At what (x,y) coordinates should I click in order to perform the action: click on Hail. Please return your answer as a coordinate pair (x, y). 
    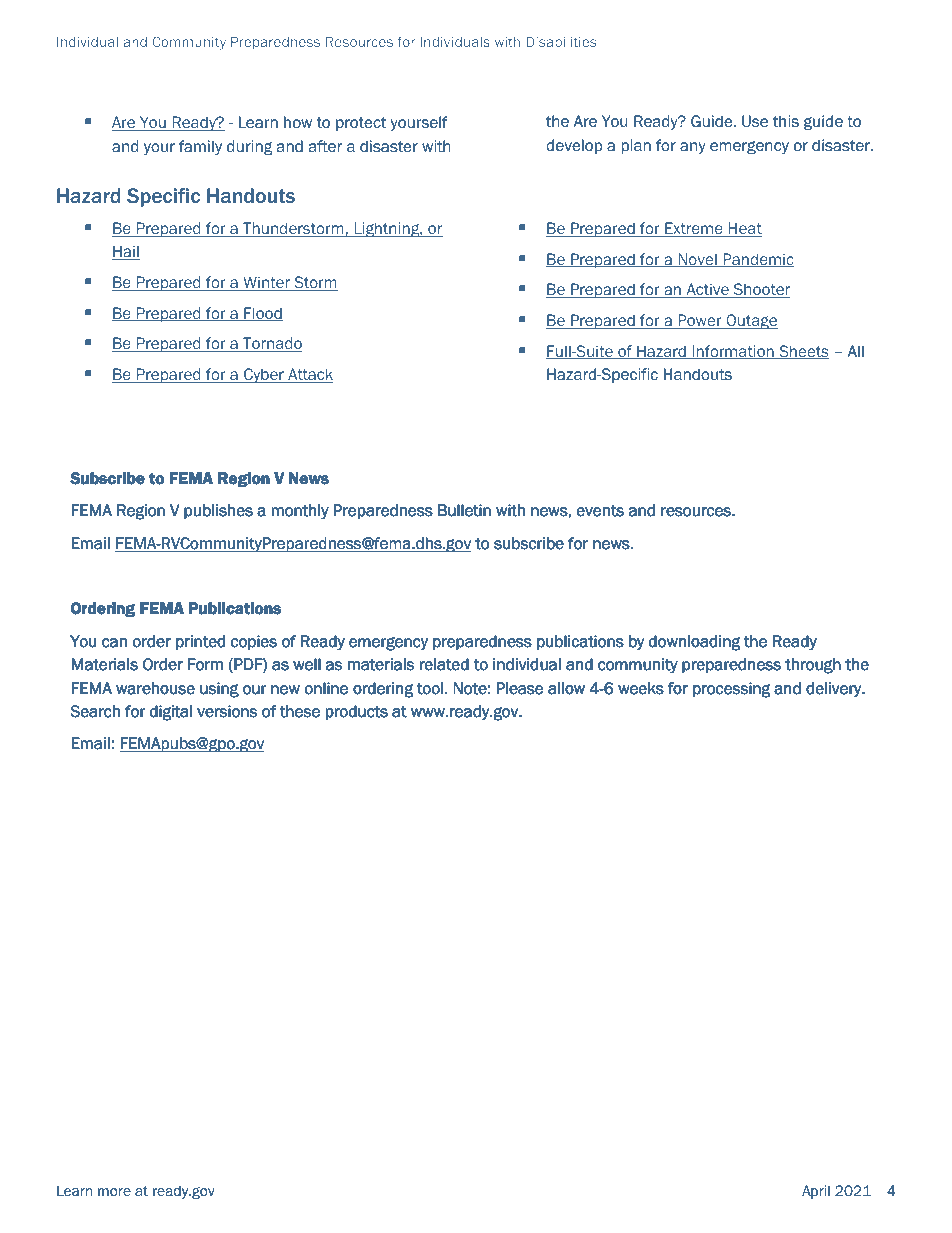
    Looking at the image, I should click on (126, 252).
